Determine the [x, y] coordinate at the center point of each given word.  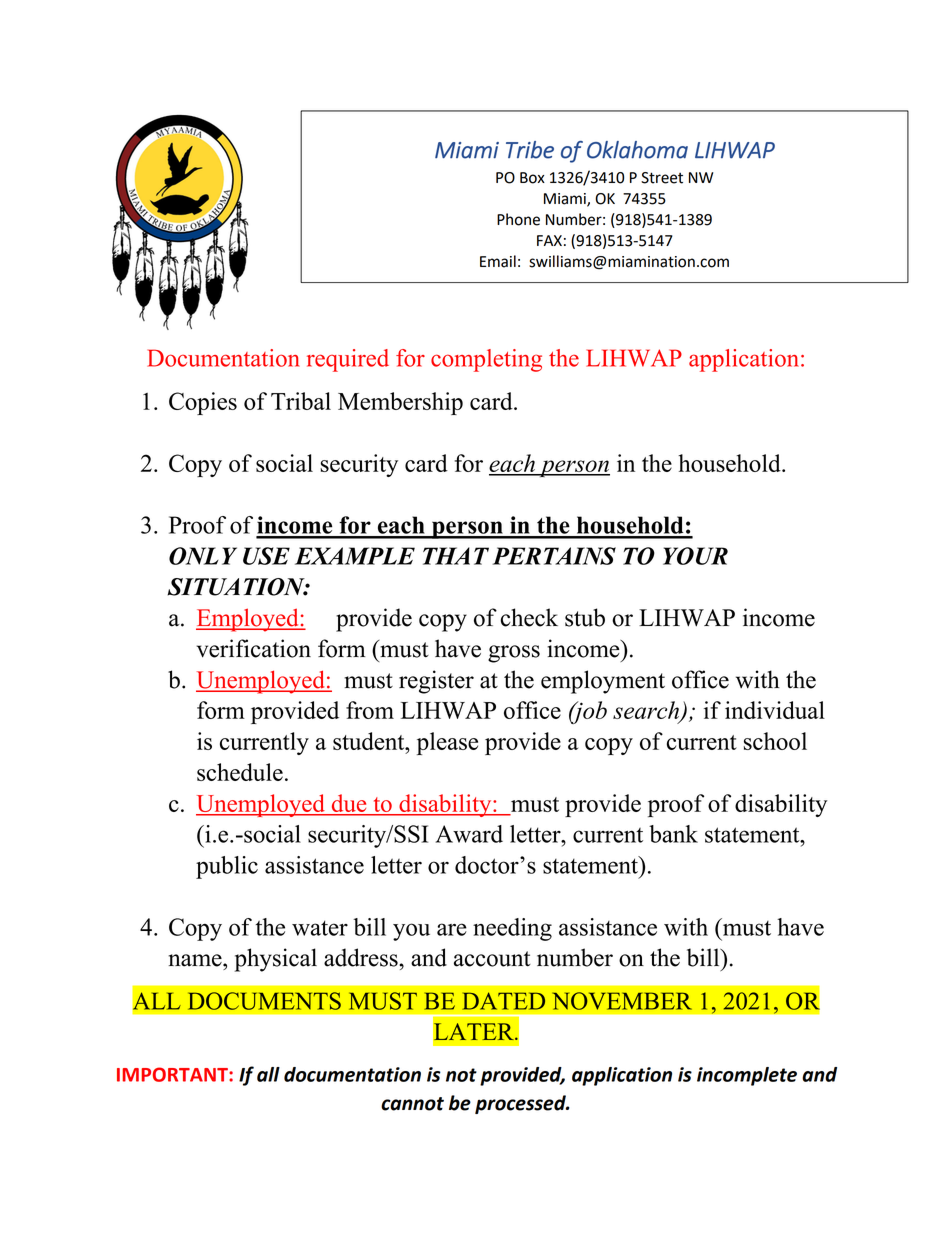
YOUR [695, 556]
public [227, 867]
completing [486, 360]
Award [469, 834]
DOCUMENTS [264, 1001]
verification [253, 648]
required [348, 360]
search [647, 711]
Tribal [301, 401]
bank [673, 834]
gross [514, 654]
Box [532, 178]
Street [662, 178]
